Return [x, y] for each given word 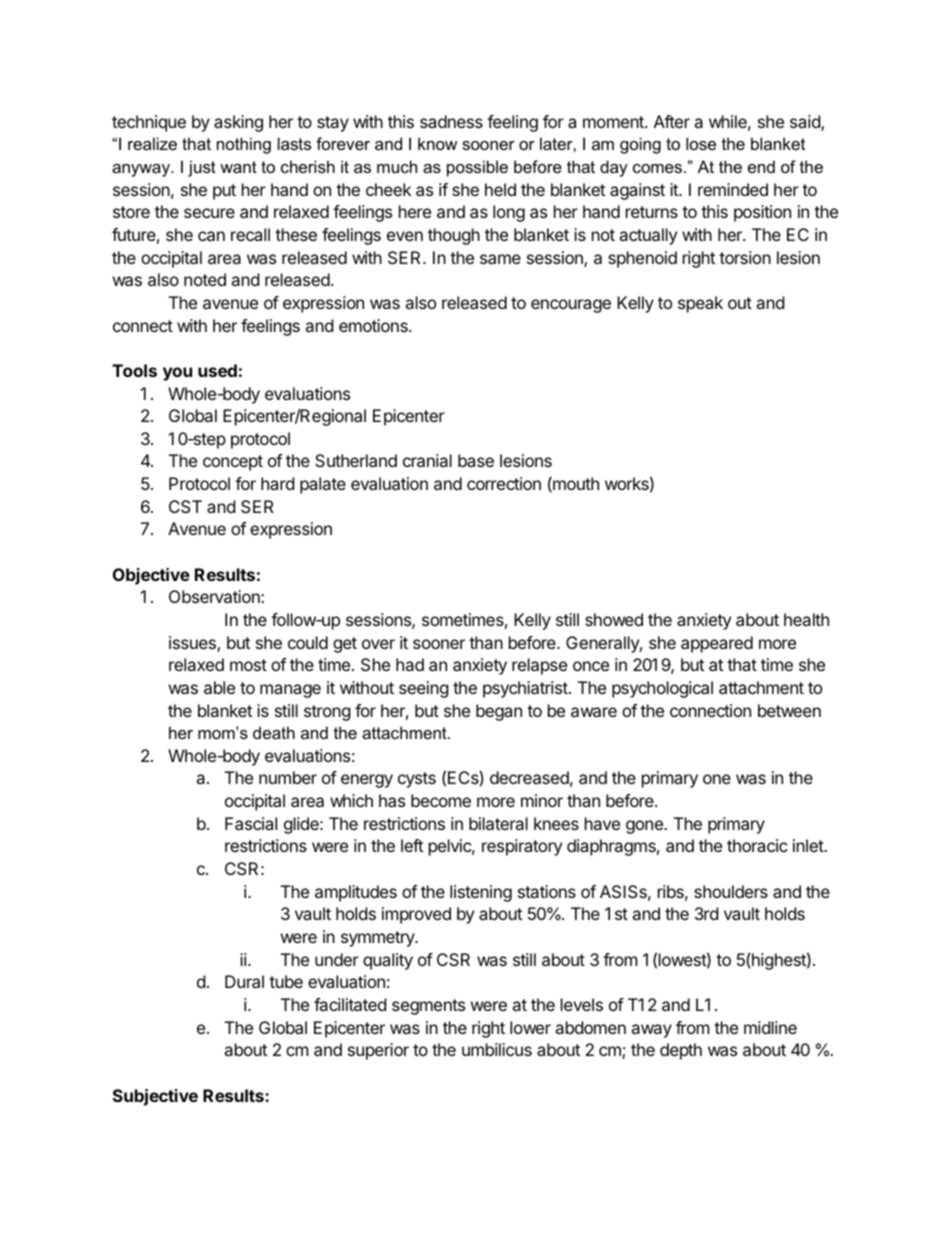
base [476, 460]
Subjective [155, 1097]
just [202, 168]
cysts [417, 780]
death [274, 732]
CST [185, 506]
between [789, 710]
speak [700, 304]
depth [681, 1051]
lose [701, 143]
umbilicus [497, 1049]
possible [477, 168]
